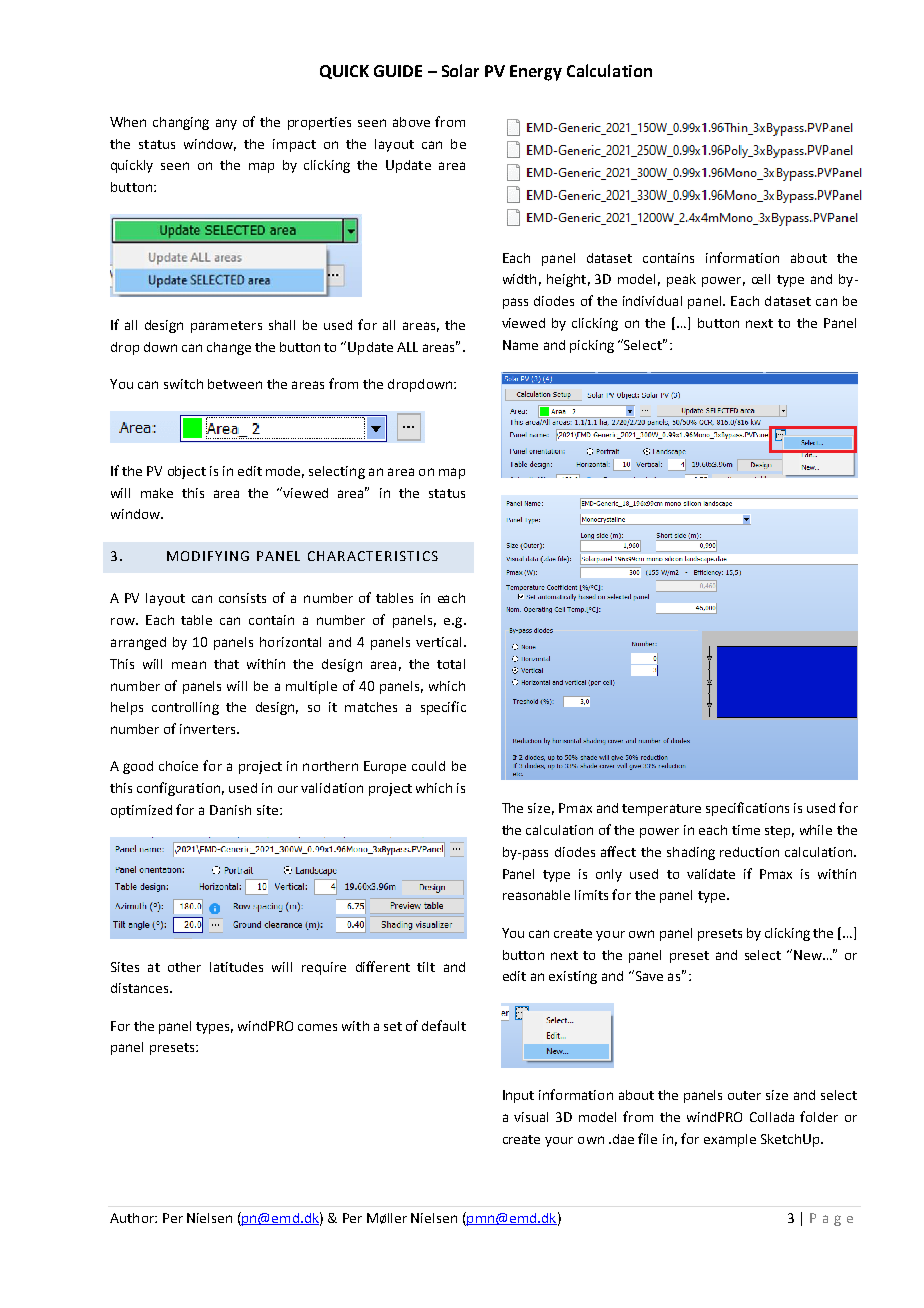 This page has height=1308, width=924. What do you see at coordinates (428, 766) in the page?
I see `could` at bounding box center [428, 766].
